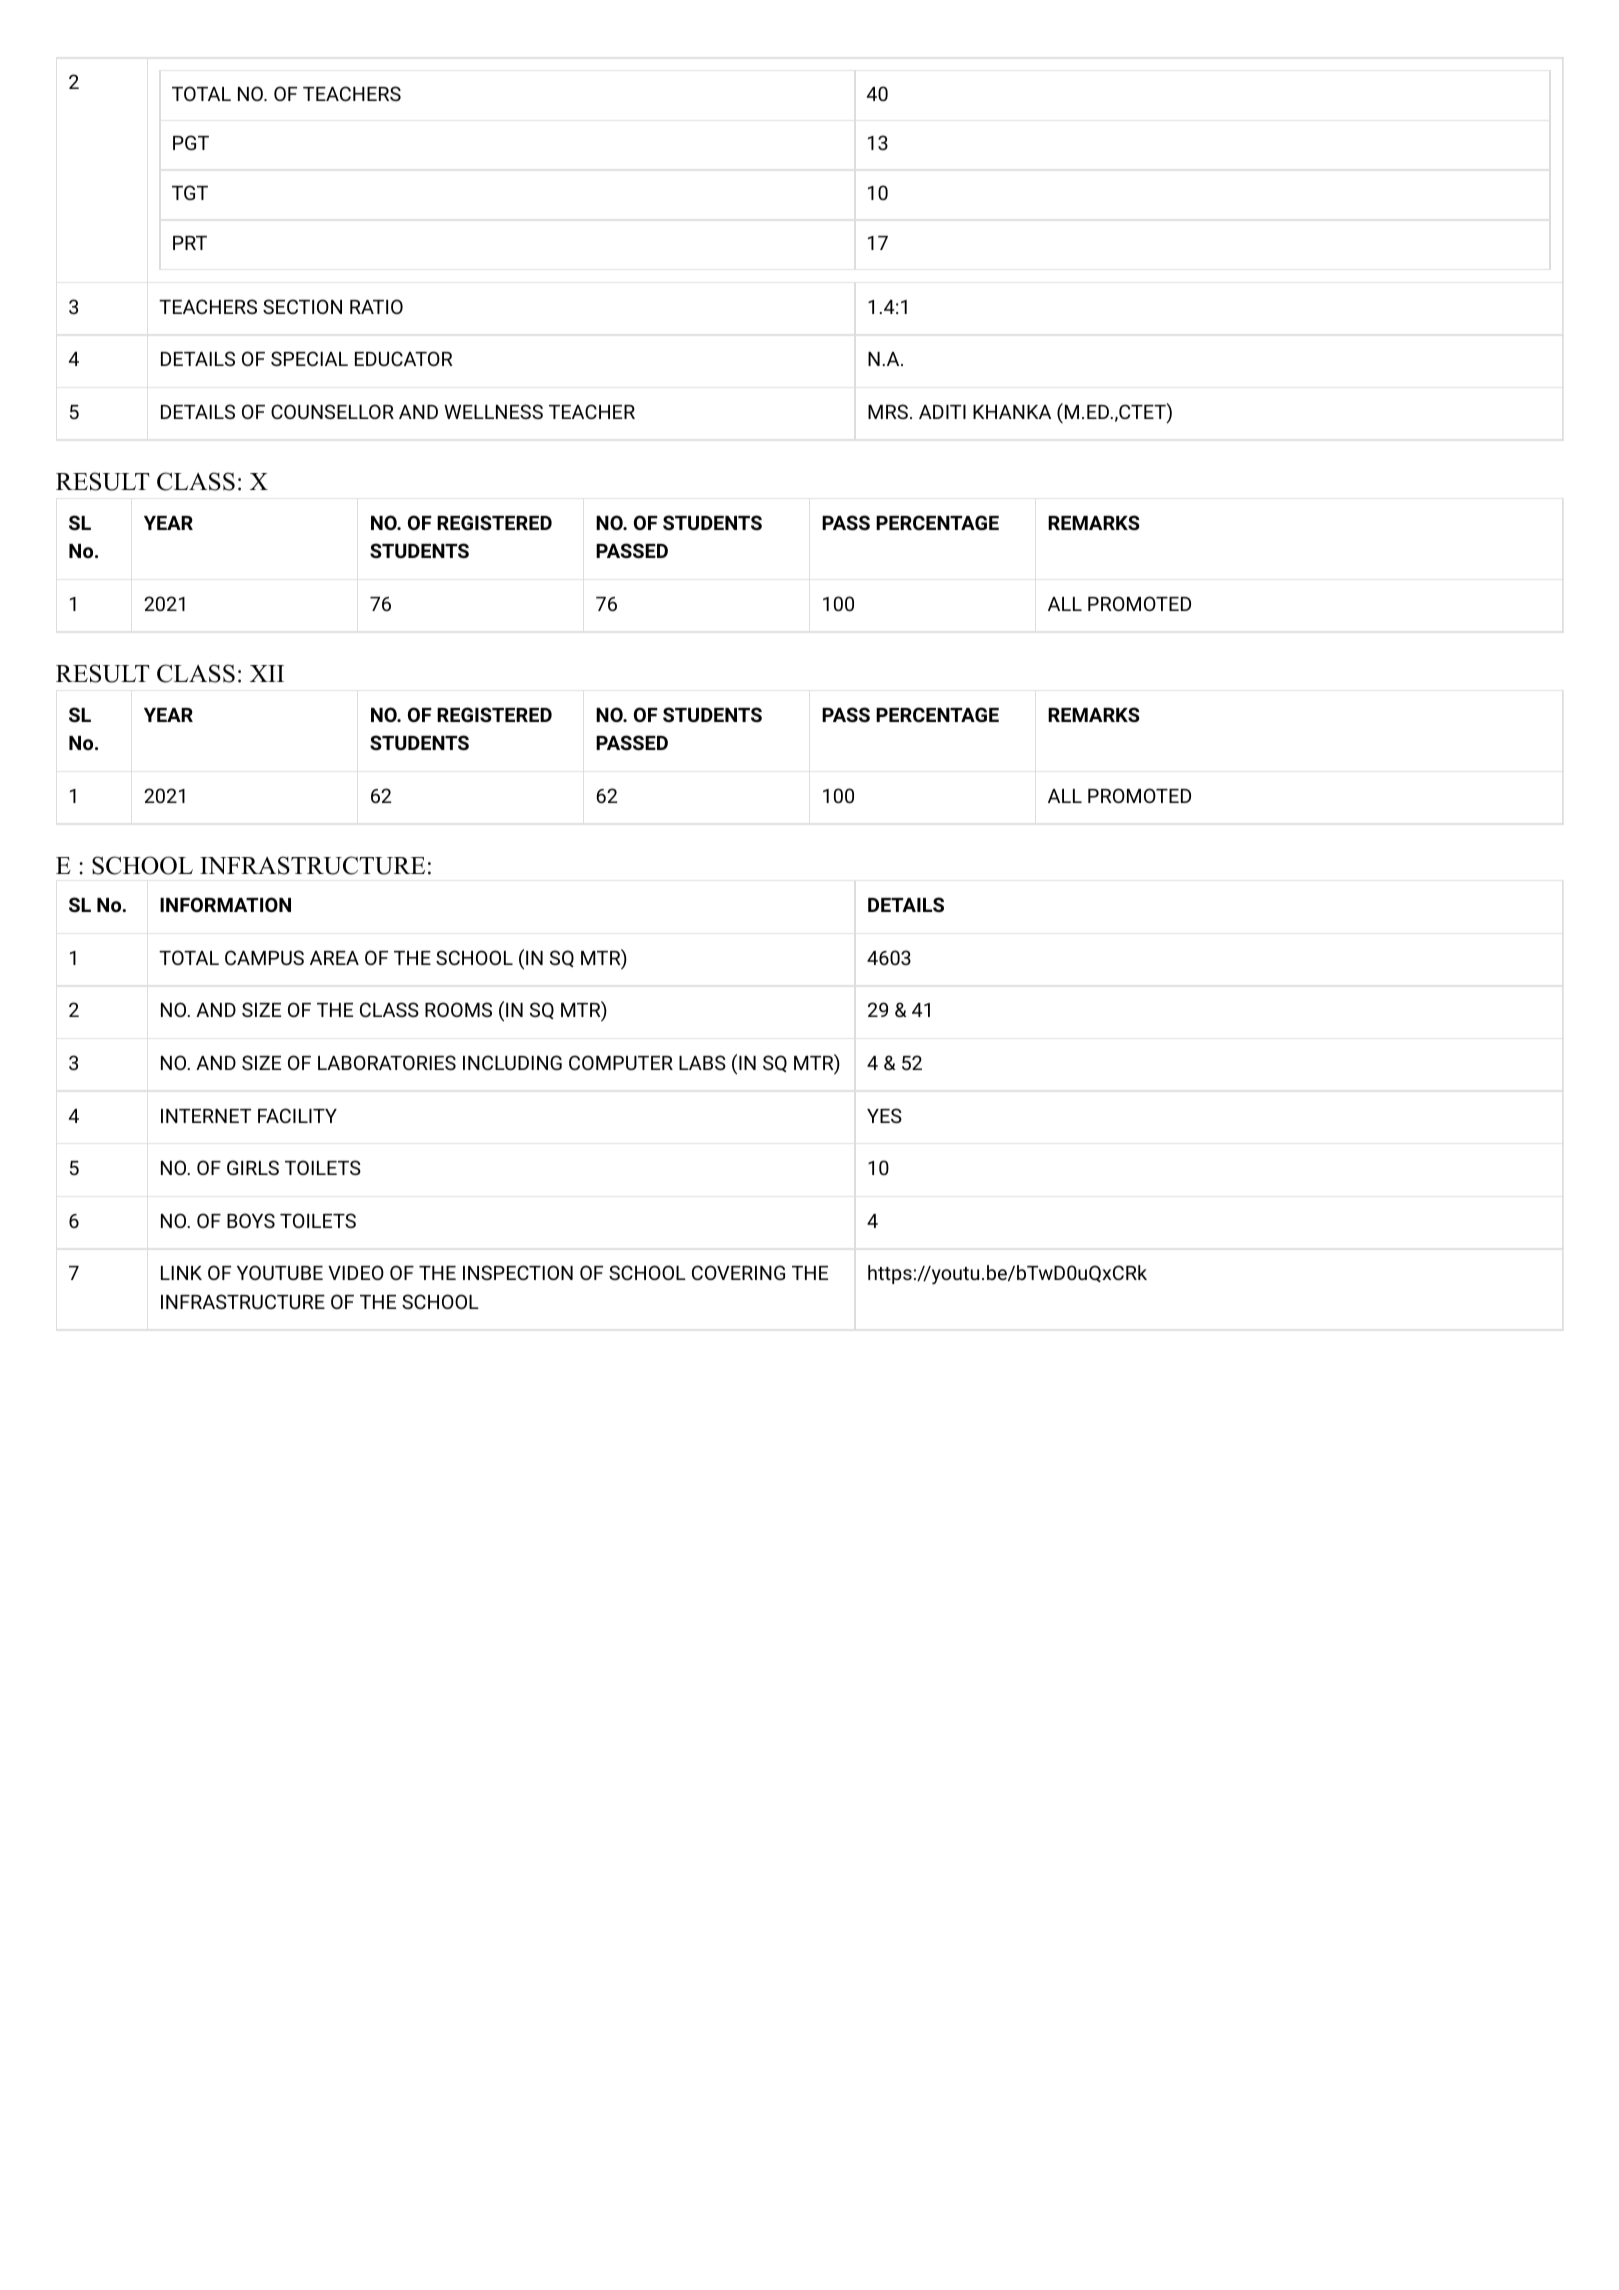 The height and width of the screenshot is (2290, 1619). What do you see at coordinates (518, 1272) in the screenshot?
I see `INSPECTION` at bounding box center [518, 1272].
